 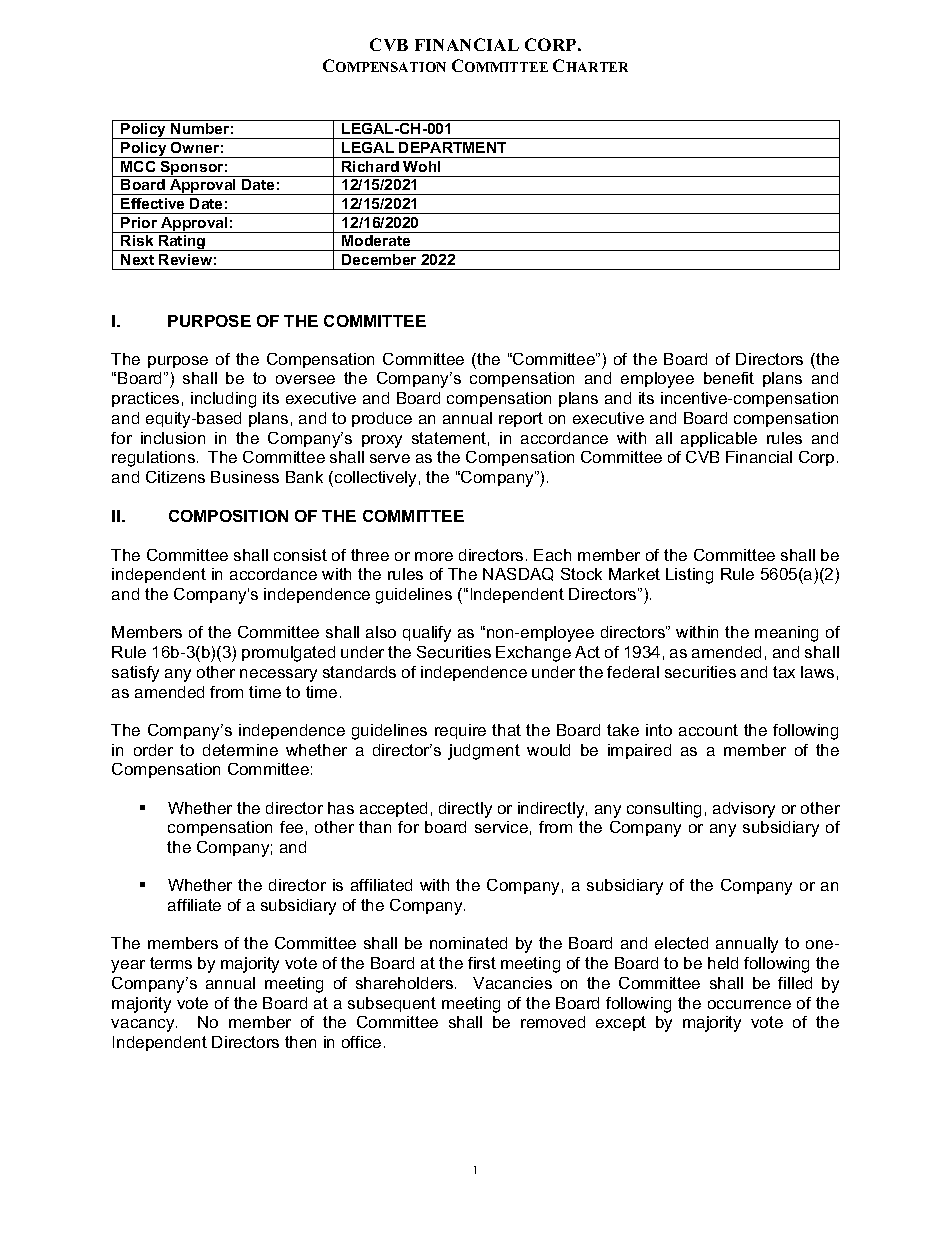 What do you see at coordinates (749, 1004) in the screenshot?
I see `occurrence` at bounding box center [749, 1004].
